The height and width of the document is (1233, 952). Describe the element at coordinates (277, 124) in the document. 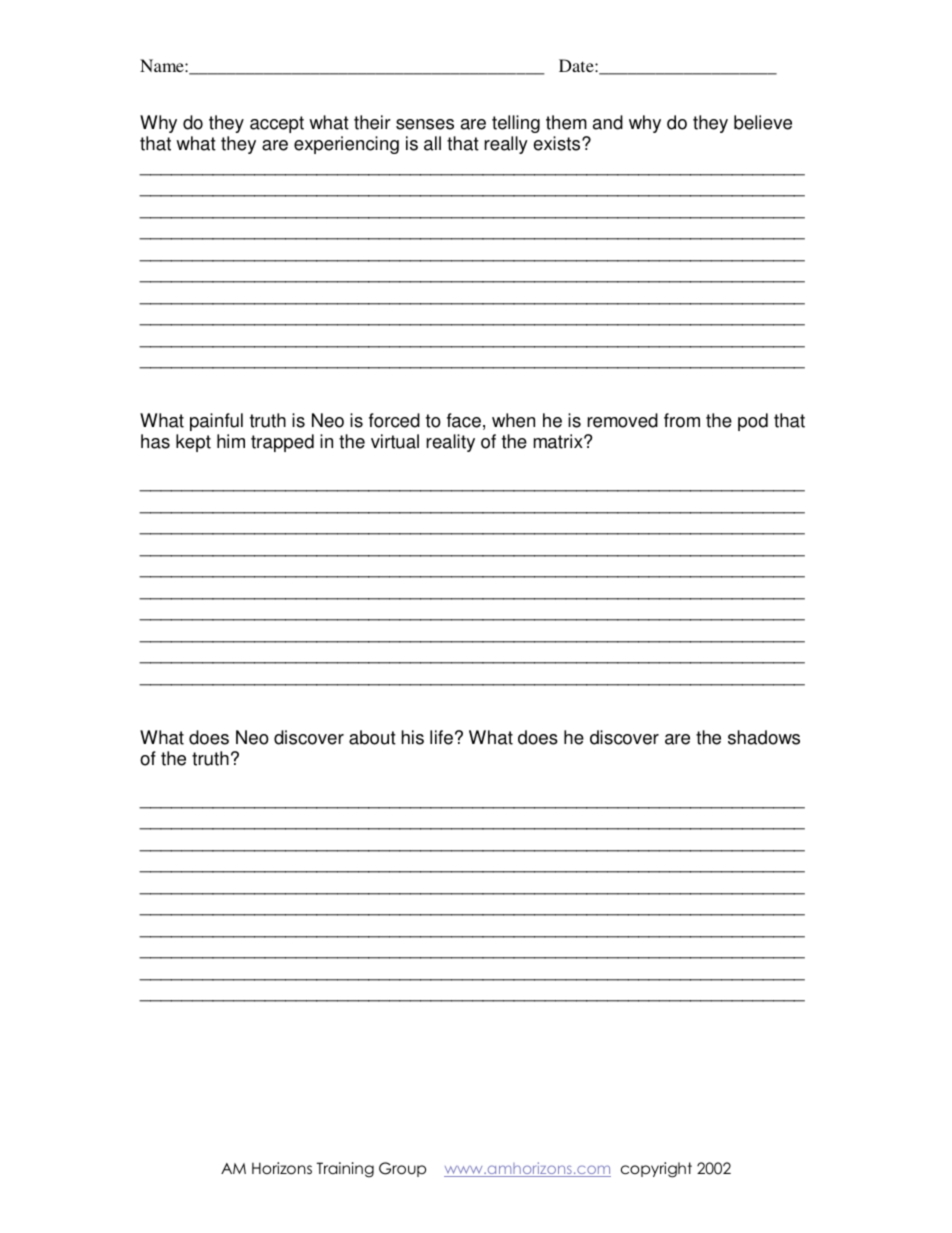

I see `accept` at that location.
